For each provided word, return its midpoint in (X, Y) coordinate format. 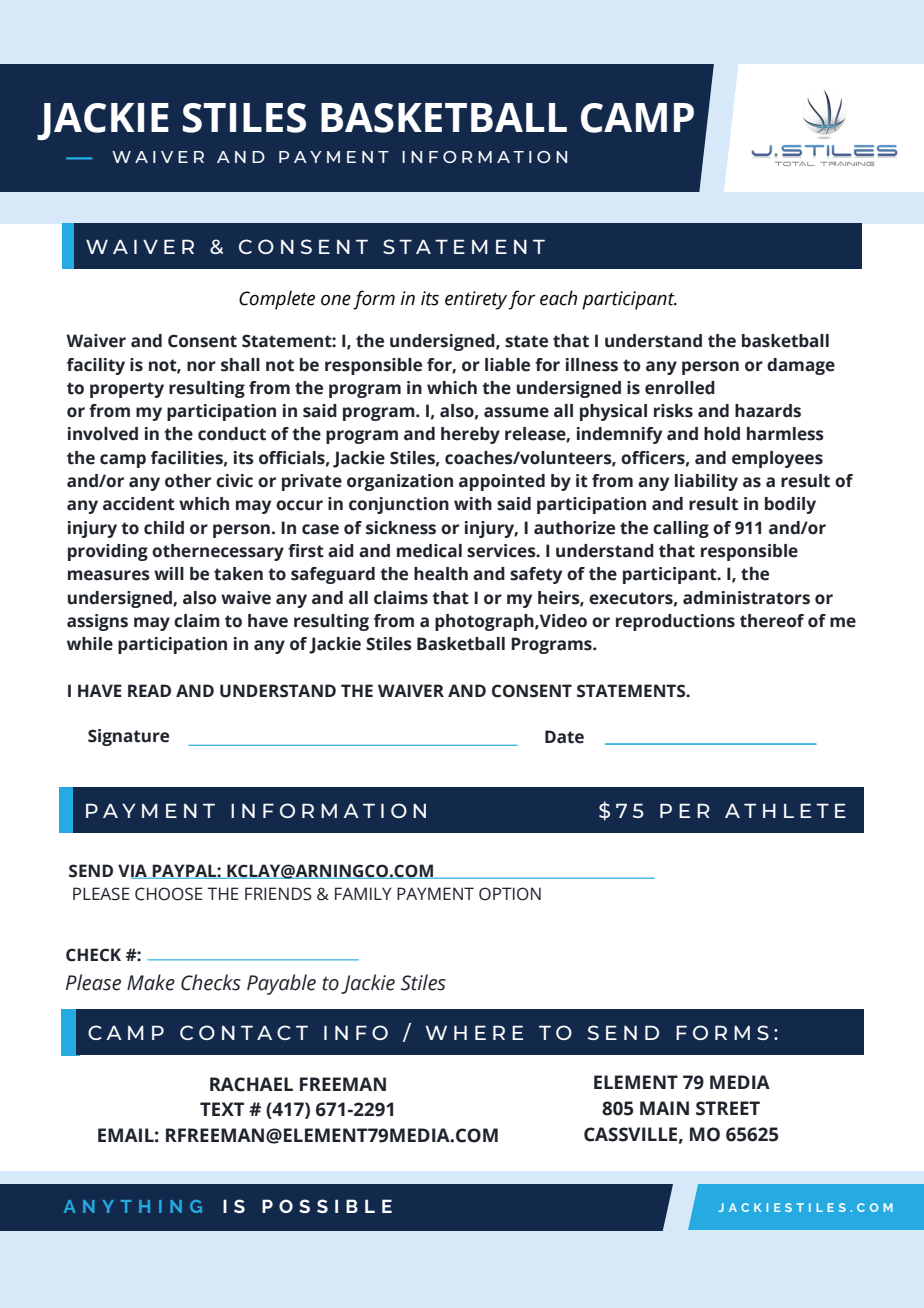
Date (564, 737)
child (164, 528)
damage (801, 366)
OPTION (510, 894)
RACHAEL (251, 1084)
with (473, 504)
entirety (477, 300)
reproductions (675, 622)
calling (681, 529)
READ (149, 690)
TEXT (222, 1109)
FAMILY (363, 893)
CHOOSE (169, 894)
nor (201, 366)
